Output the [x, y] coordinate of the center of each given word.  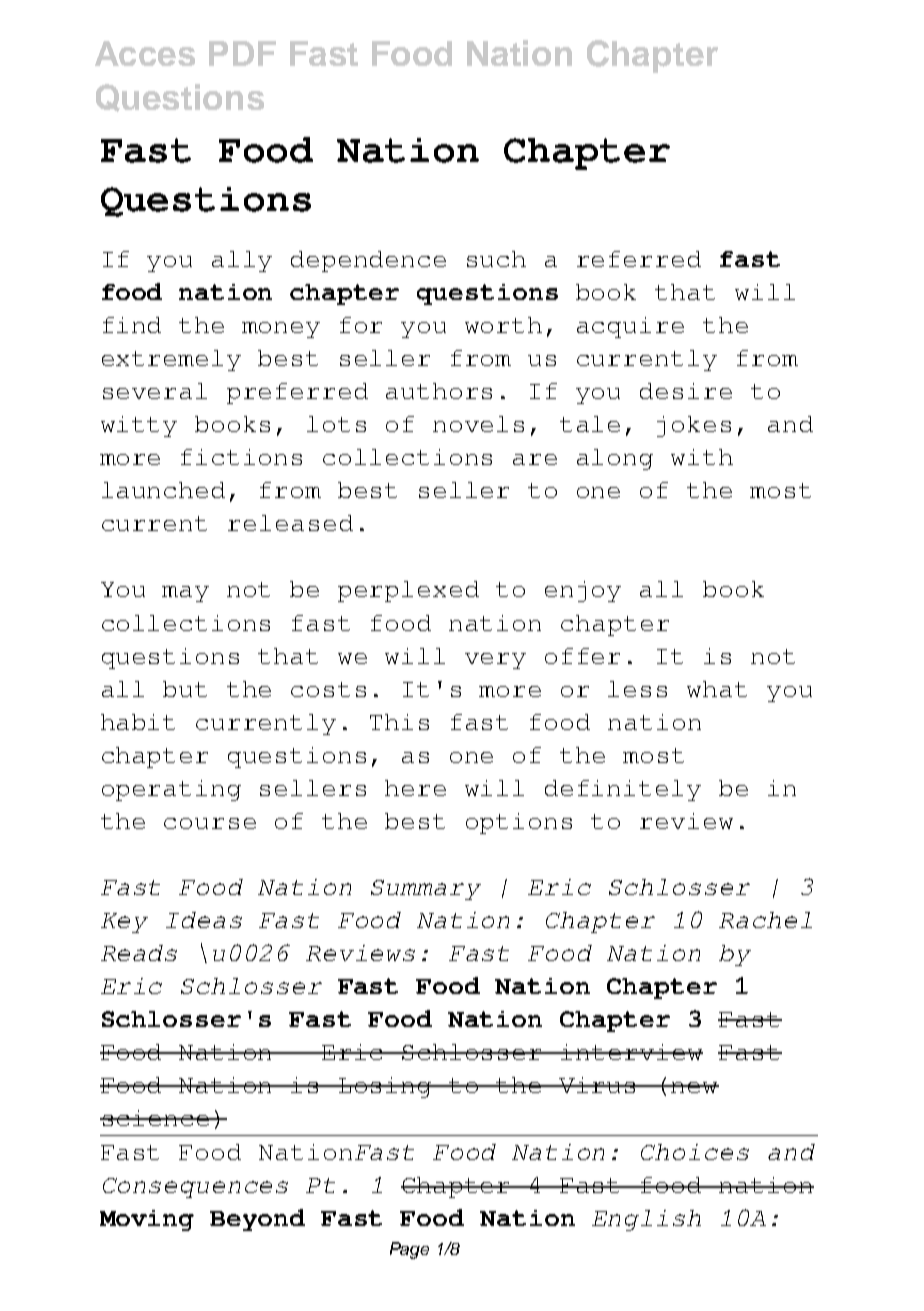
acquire [630, 327]
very [495, 661]
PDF [242, 53]
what [717, 689]
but [185, 689]
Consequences [195, 1188]
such [496, 259]
